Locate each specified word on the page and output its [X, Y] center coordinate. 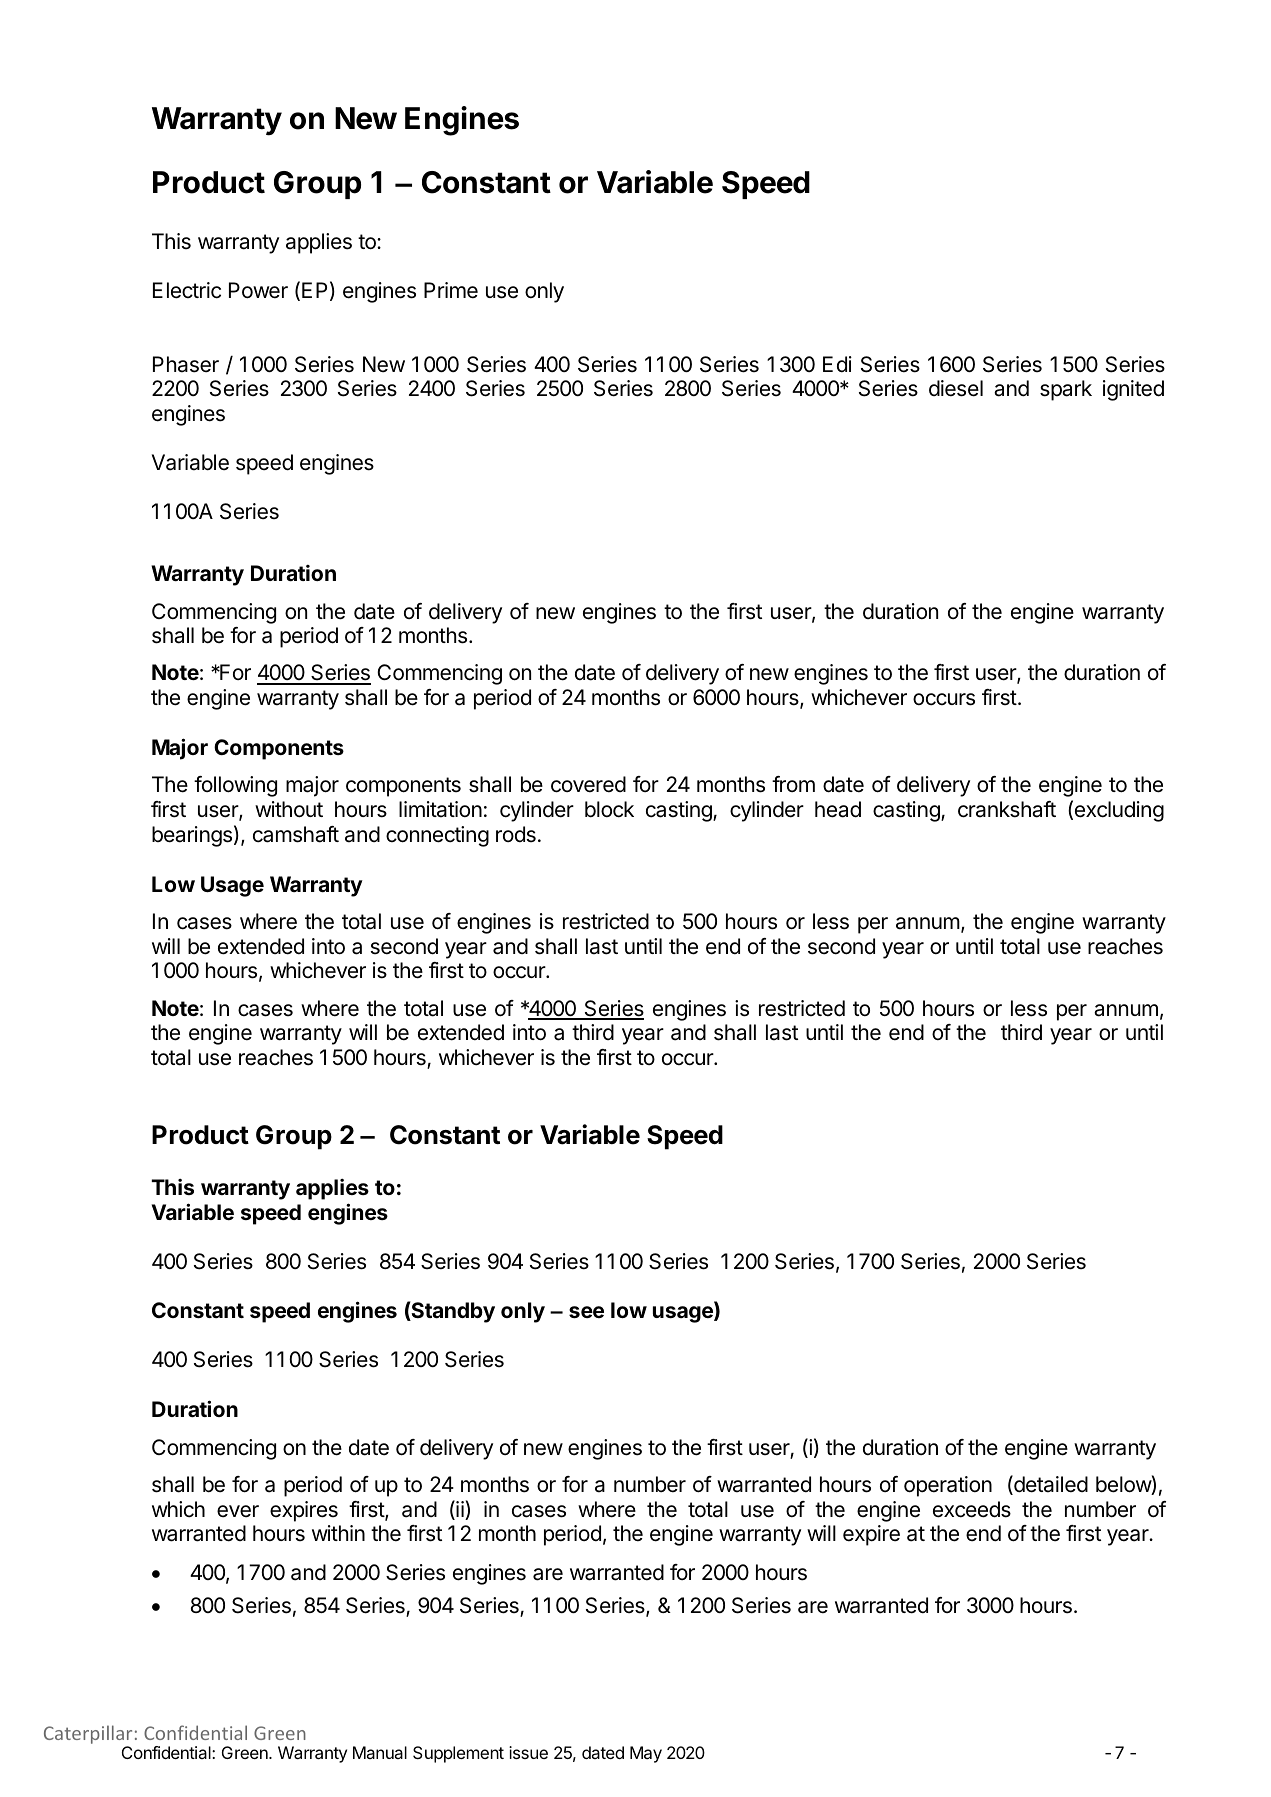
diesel [956, 388]
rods [516, 834]
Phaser [186, 364]
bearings [192, 836]
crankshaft [1007, 809]
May [646, 1754]
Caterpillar [88, 1736]
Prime [451, 290]
